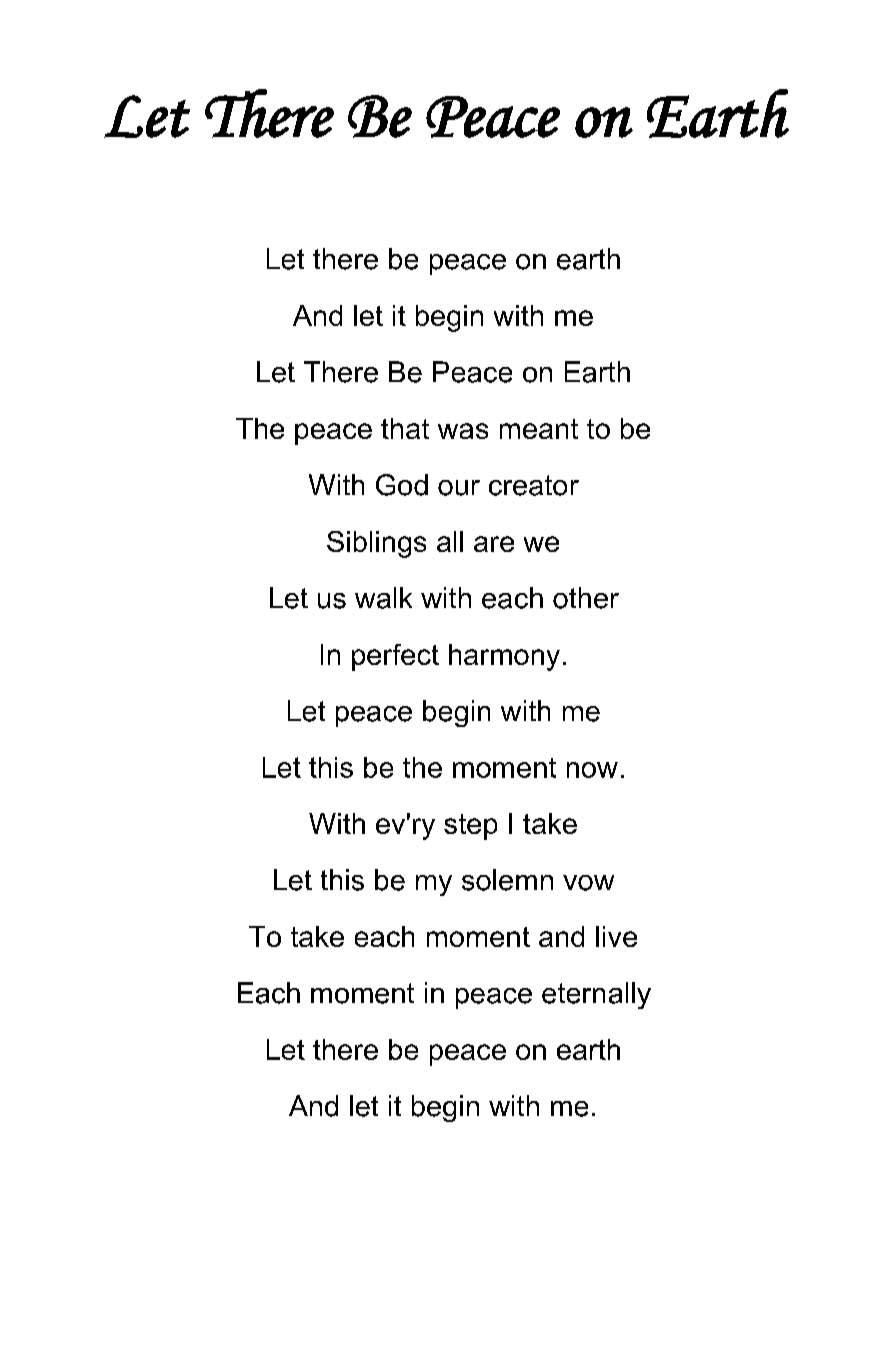  I want to click on perfect, so click(395, 657).
